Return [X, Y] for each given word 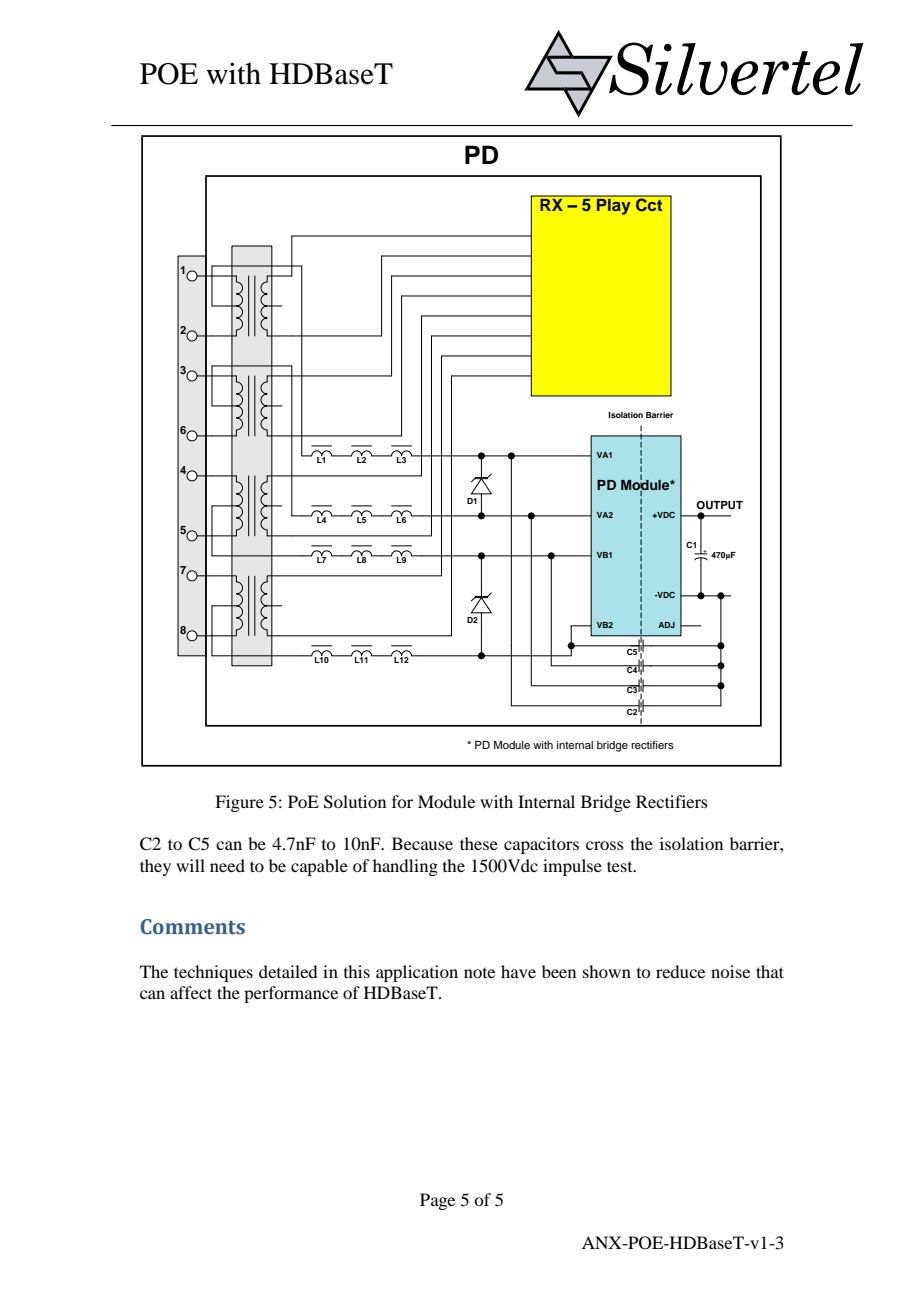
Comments [193, 927]
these [479, 843]
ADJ [666, 625]
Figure [239, 803]
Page [437, 1201]
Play [614, 205]
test [621, 866]
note [479, 973]
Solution [355, 802]
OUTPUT [719, 505]
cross [605, 845]
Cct [649, 204]
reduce [680, 971]
